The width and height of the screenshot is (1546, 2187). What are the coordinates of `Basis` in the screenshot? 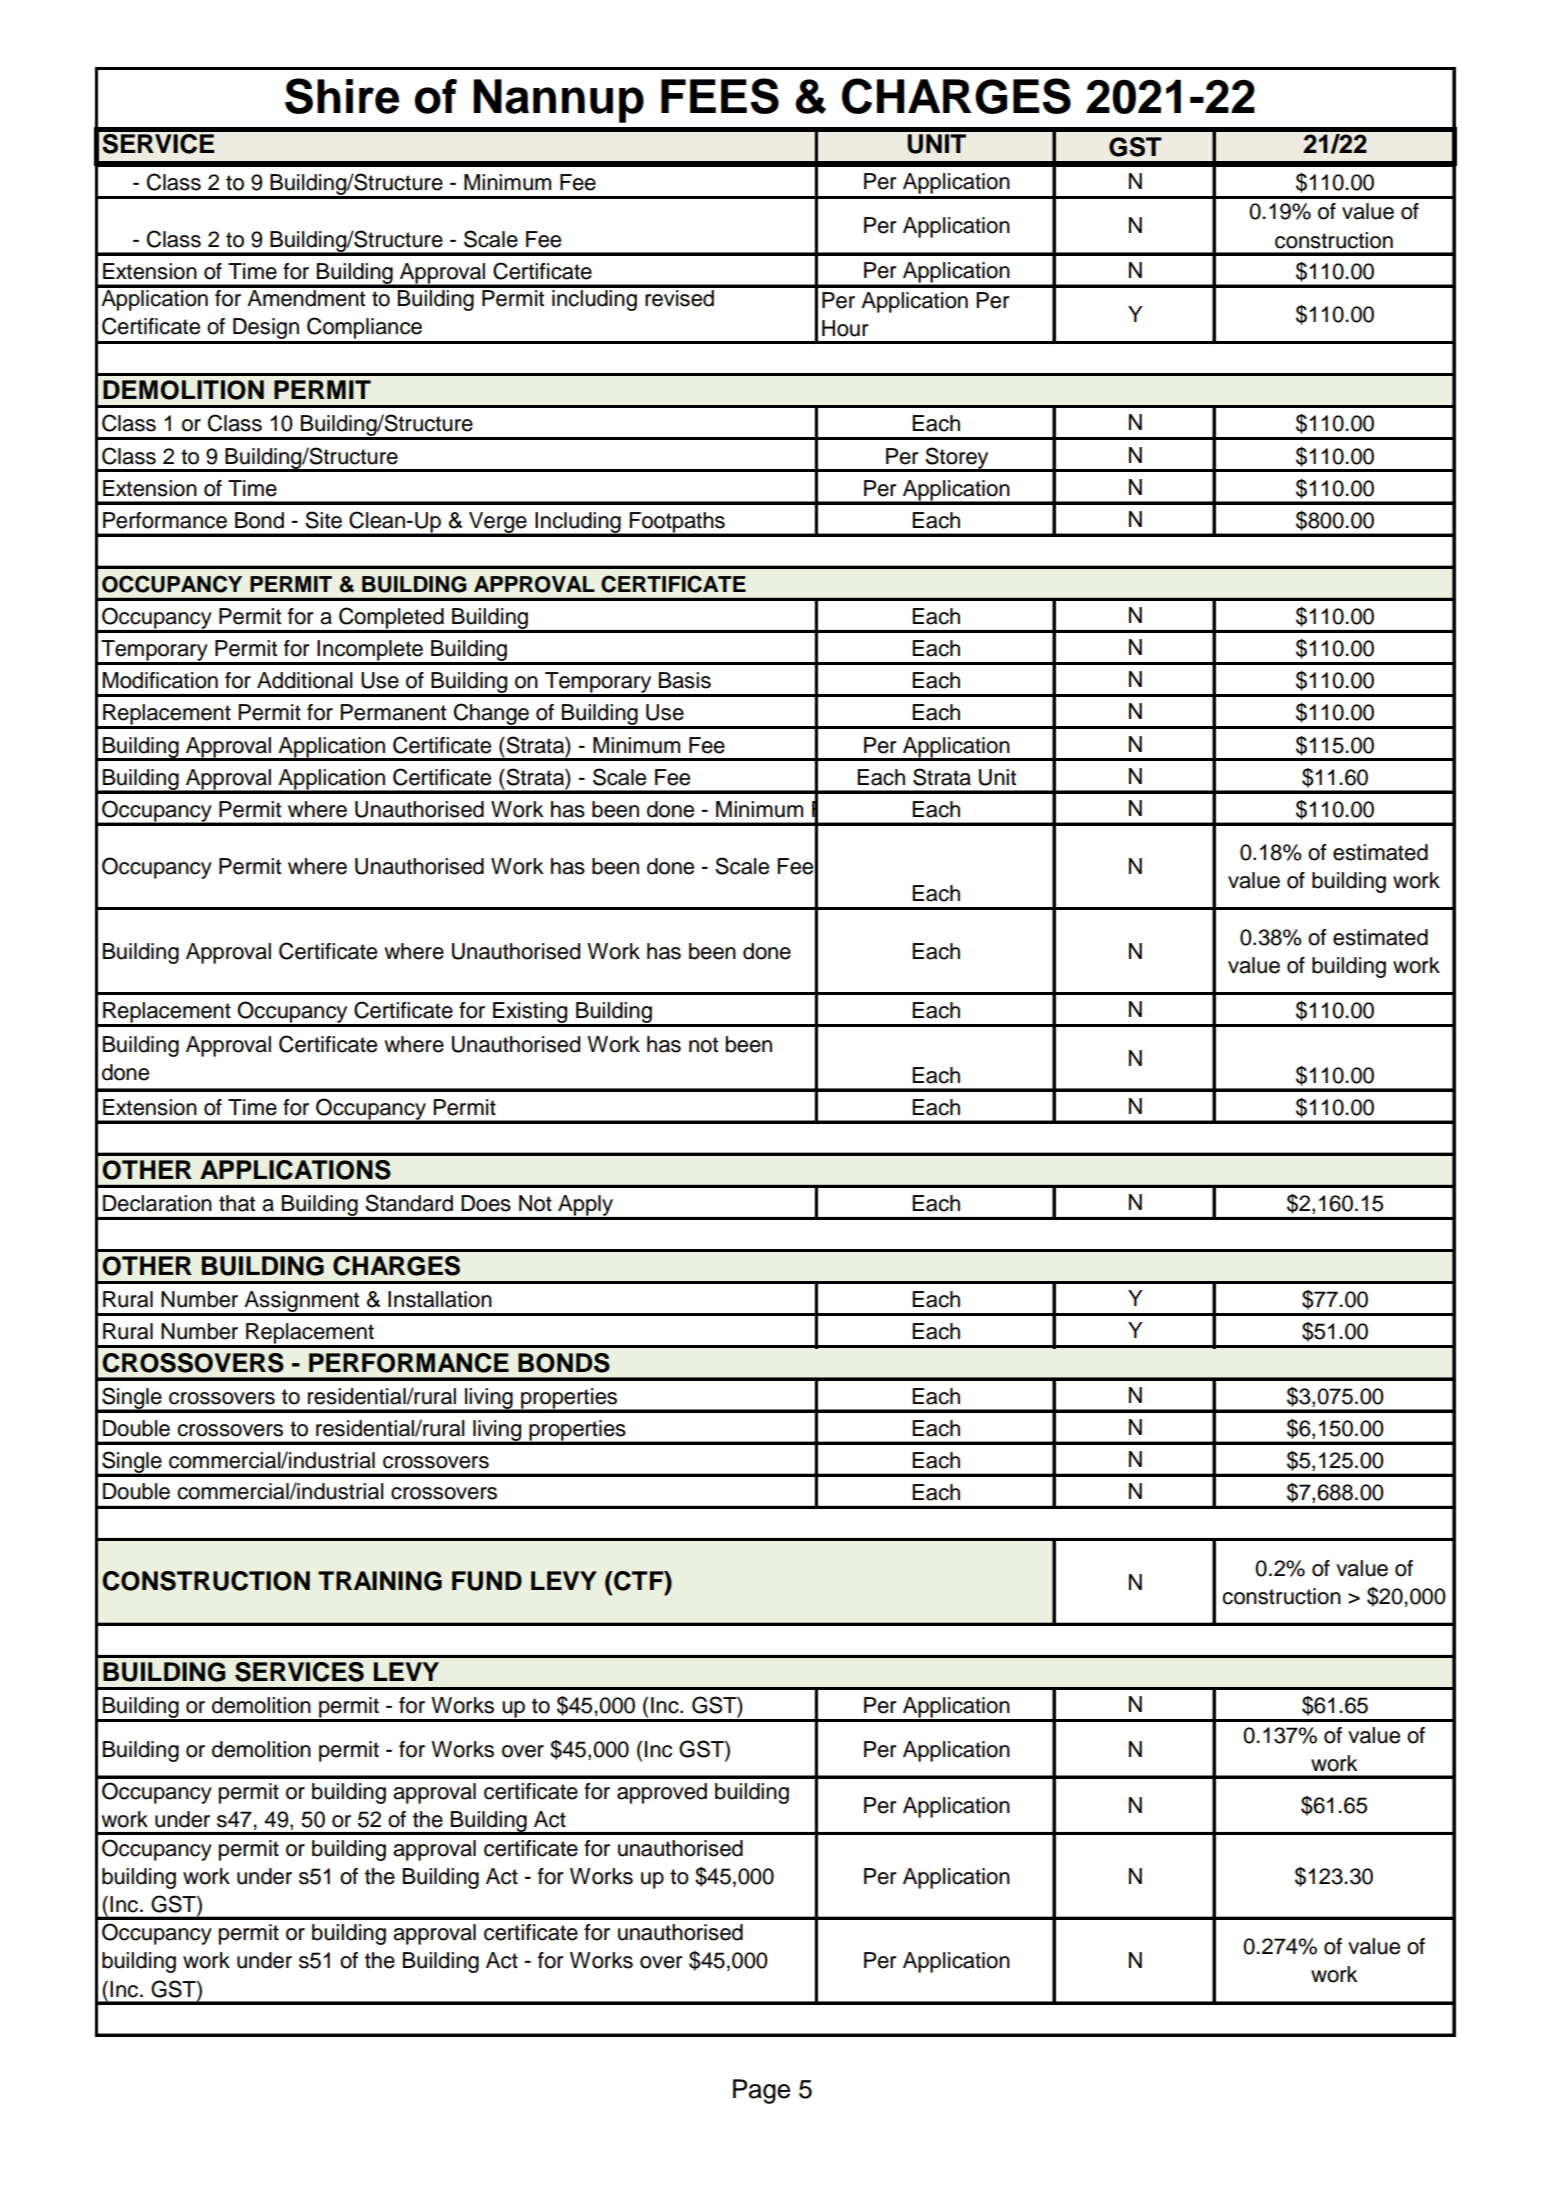 It's located at (685, 680).
